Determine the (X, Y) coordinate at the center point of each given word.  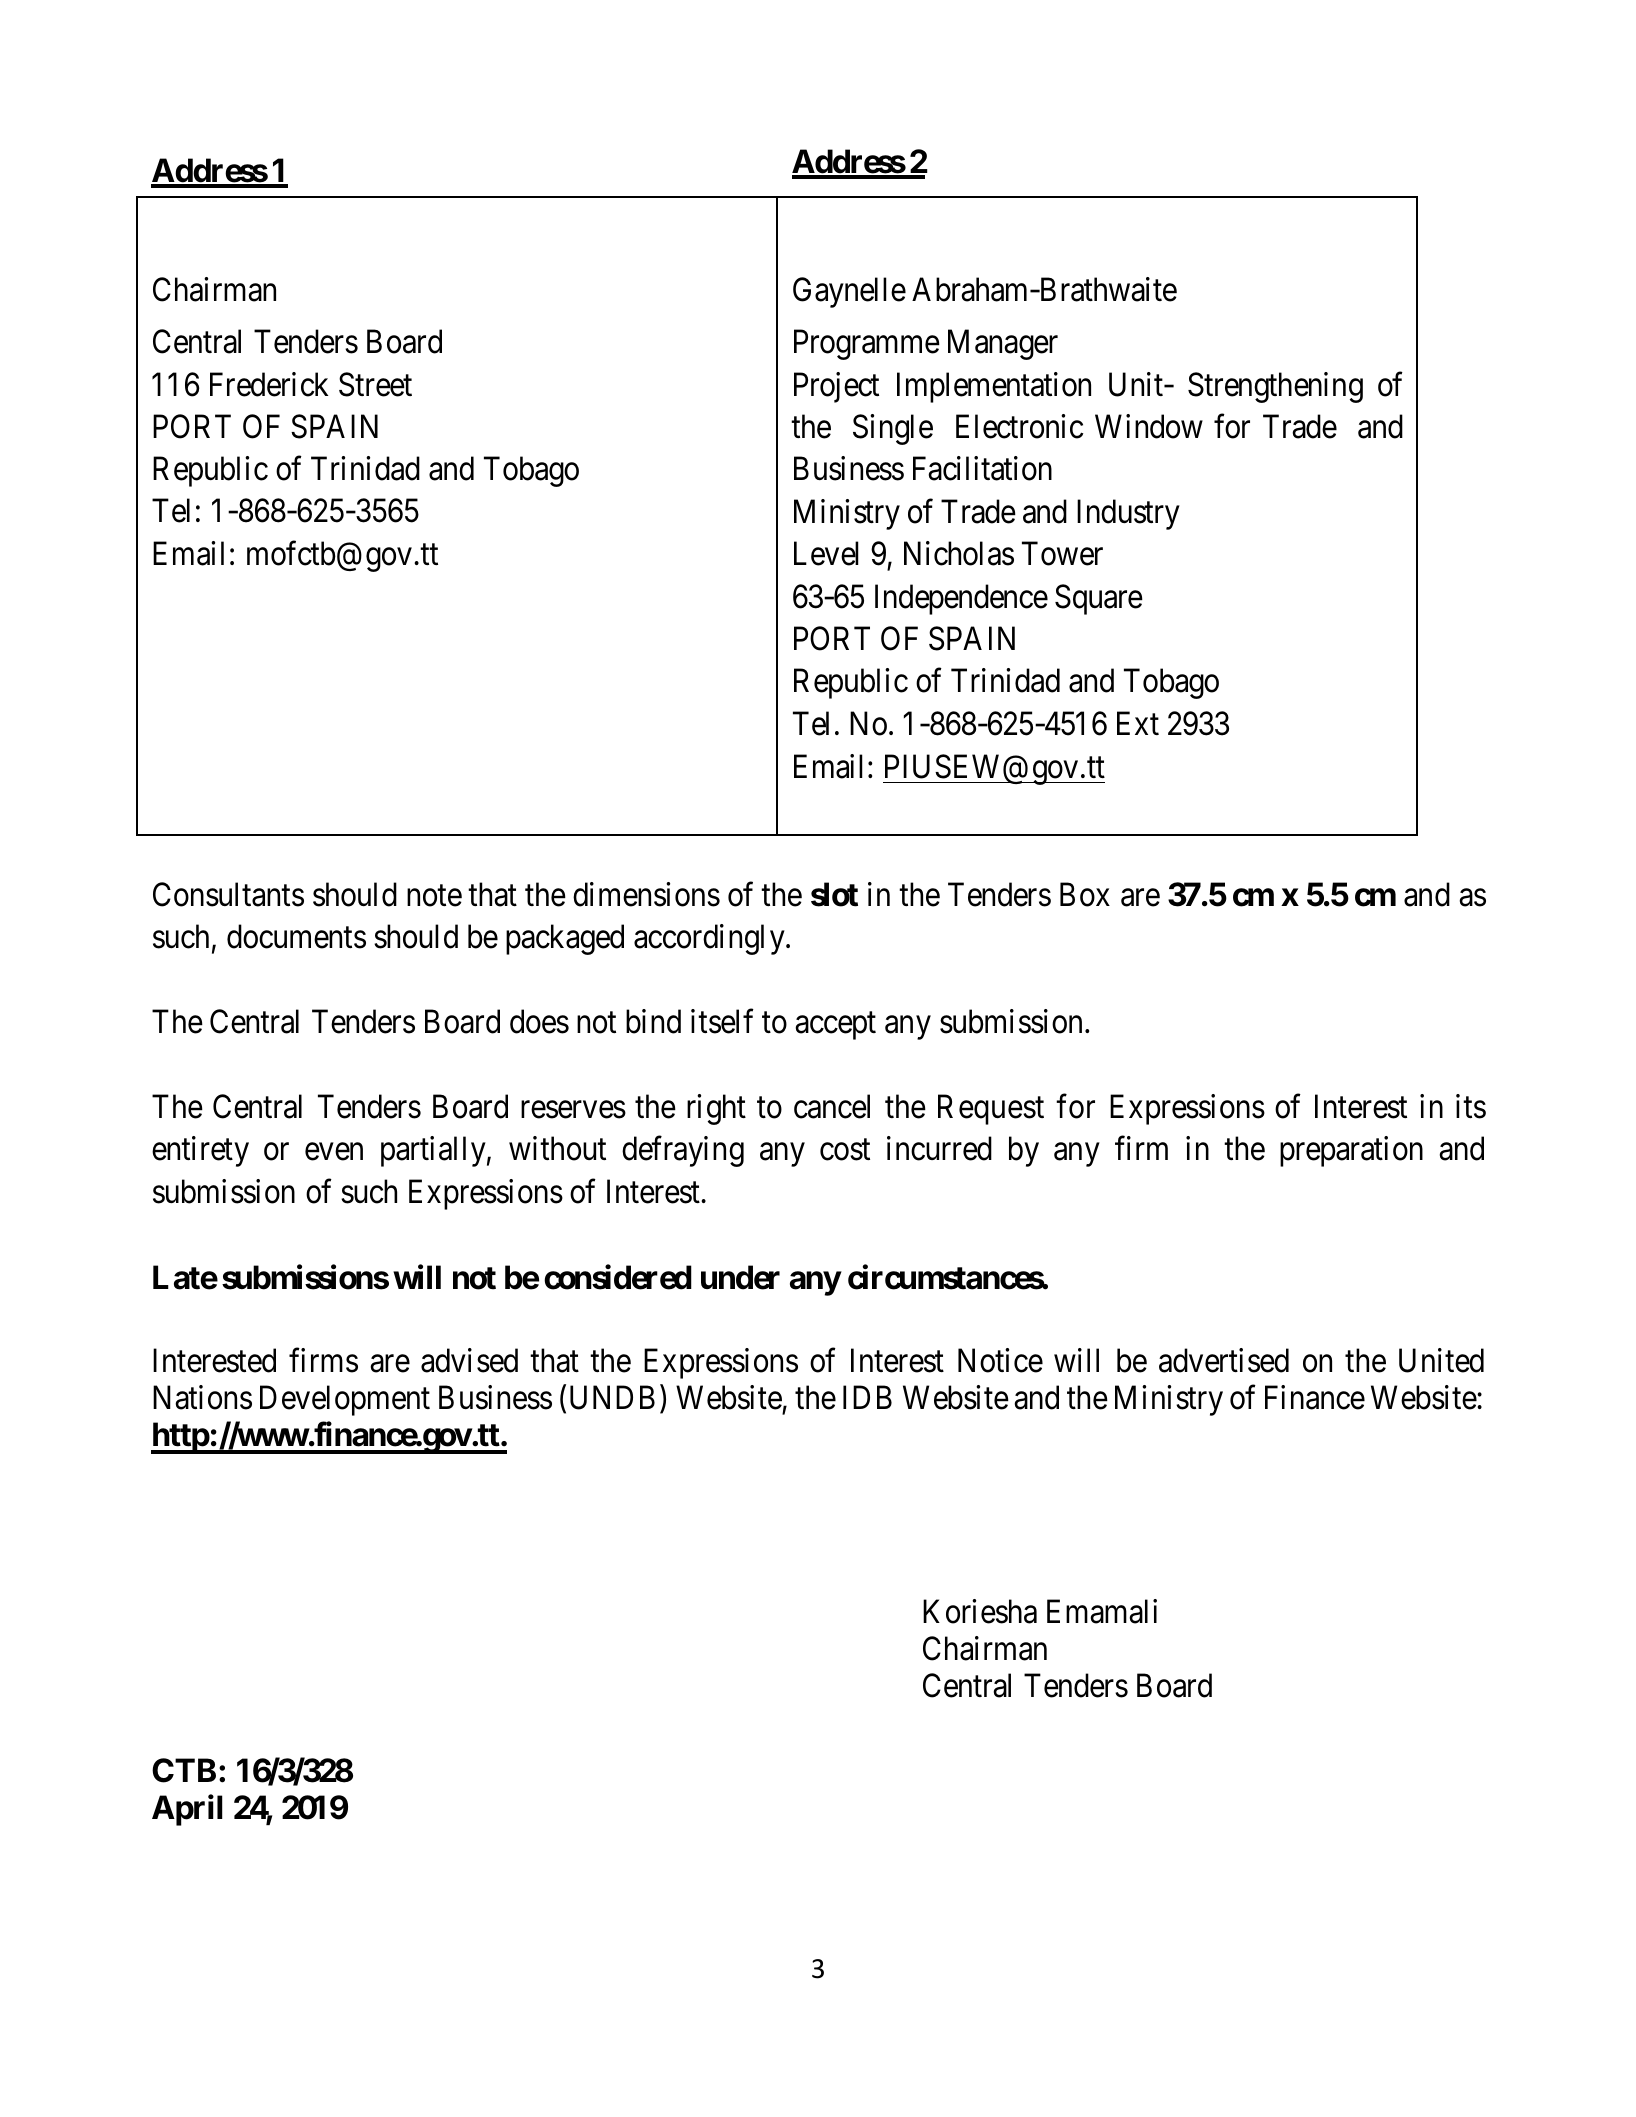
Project (836, 387)
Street (375, 384)
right (716, 1109)
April (187, 1810)
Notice (1000, 1360)
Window (1149, 426)
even (334, 1152)
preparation (1351, 1151)
